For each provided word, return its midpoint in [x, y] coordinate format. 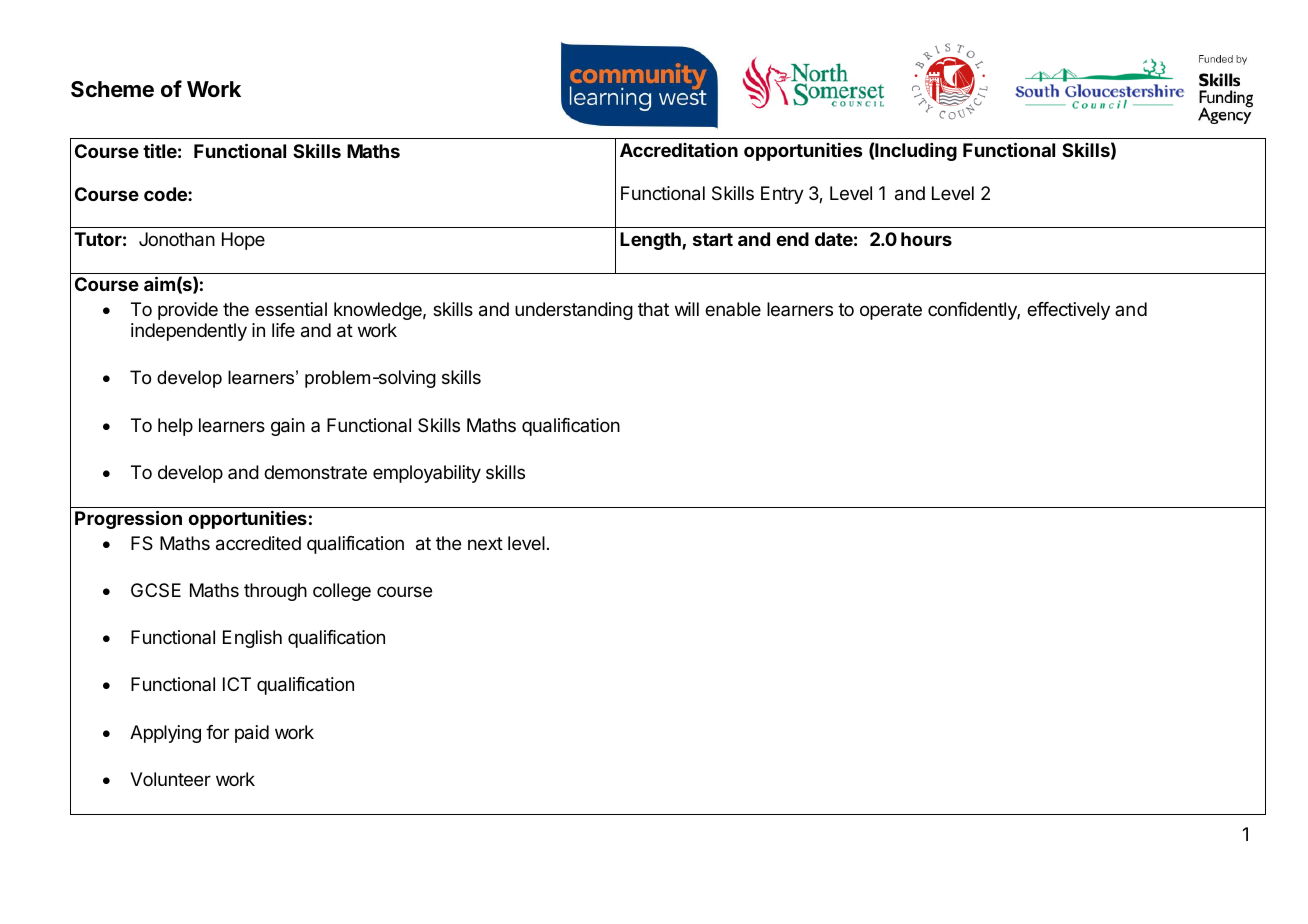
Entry [782, 195]
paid [252, 734]
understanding [574, 311]
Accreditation [679, 150]
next [485, 543]
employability [427, 474]
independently [189, 332]
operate [891, 311]
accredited [258, 543]
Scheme [112, 89]
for [217, 732]
